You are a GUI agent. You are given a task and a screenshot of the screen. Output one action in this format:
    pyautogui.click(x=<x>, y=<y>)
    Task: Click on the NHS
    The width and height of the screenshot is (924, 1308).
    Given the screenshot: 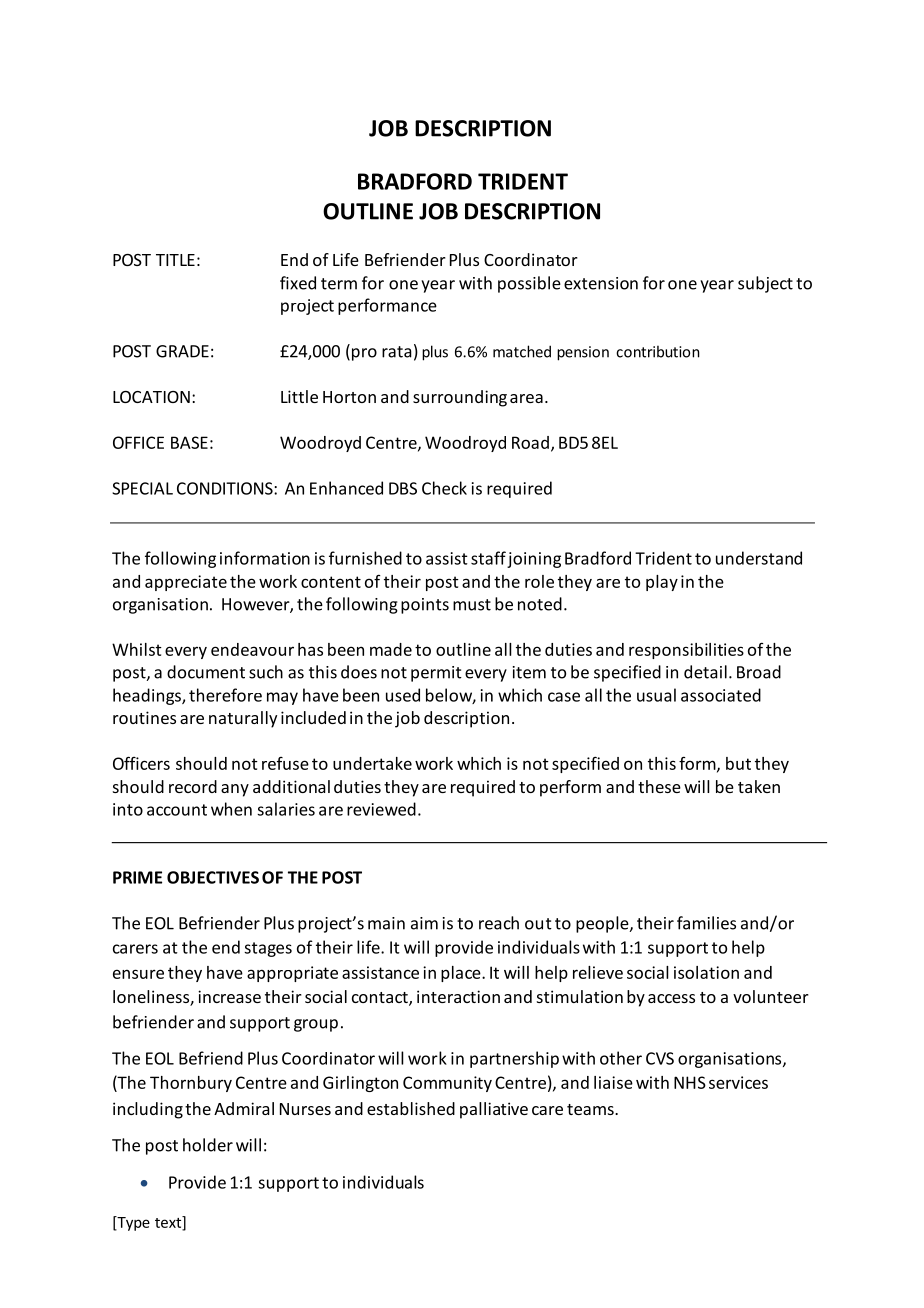 What is the action you would take?
    pyautogui.click(x=690, y=1082)
